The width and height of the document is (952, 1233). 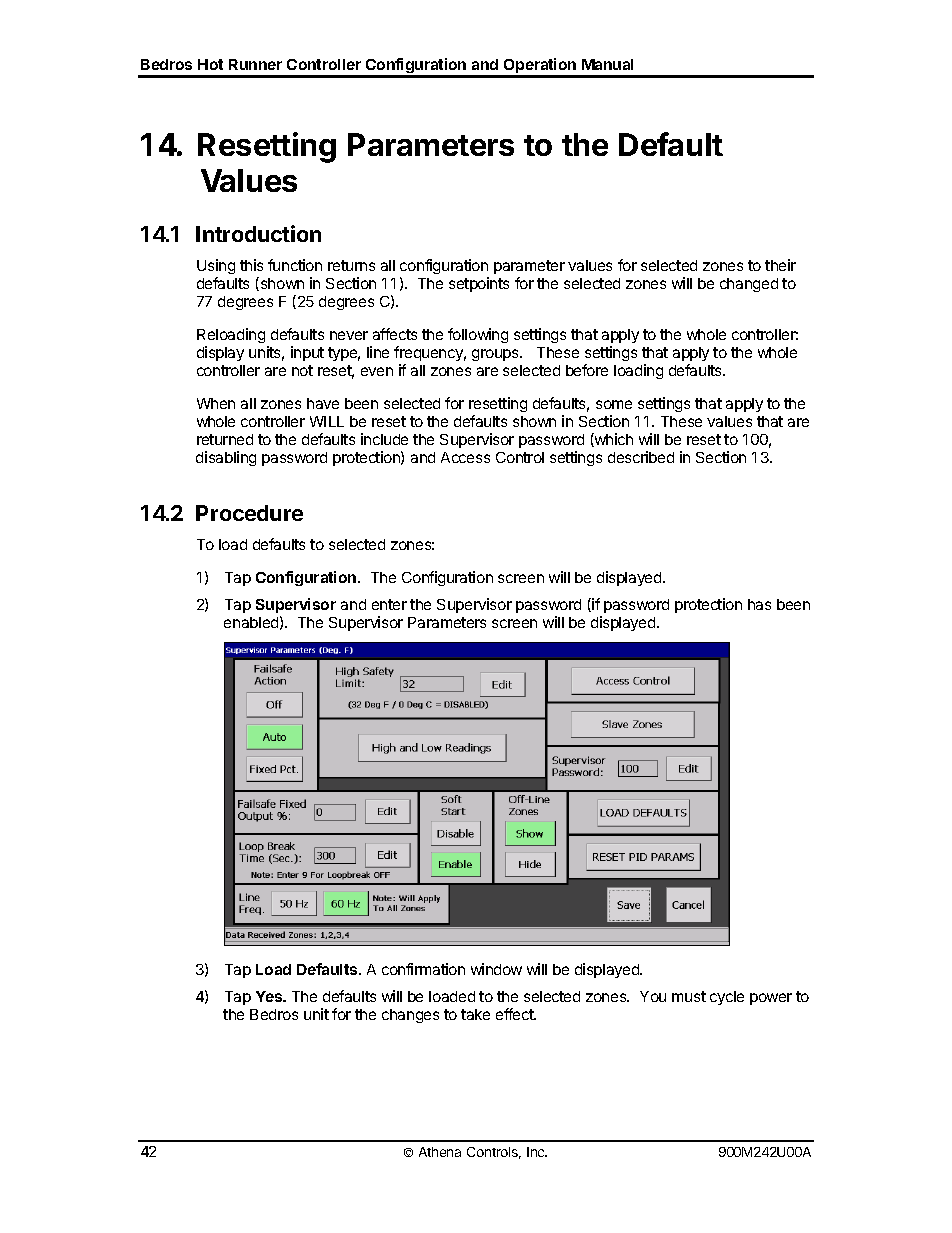 I want to click on described, so click(x=641, y=457).
